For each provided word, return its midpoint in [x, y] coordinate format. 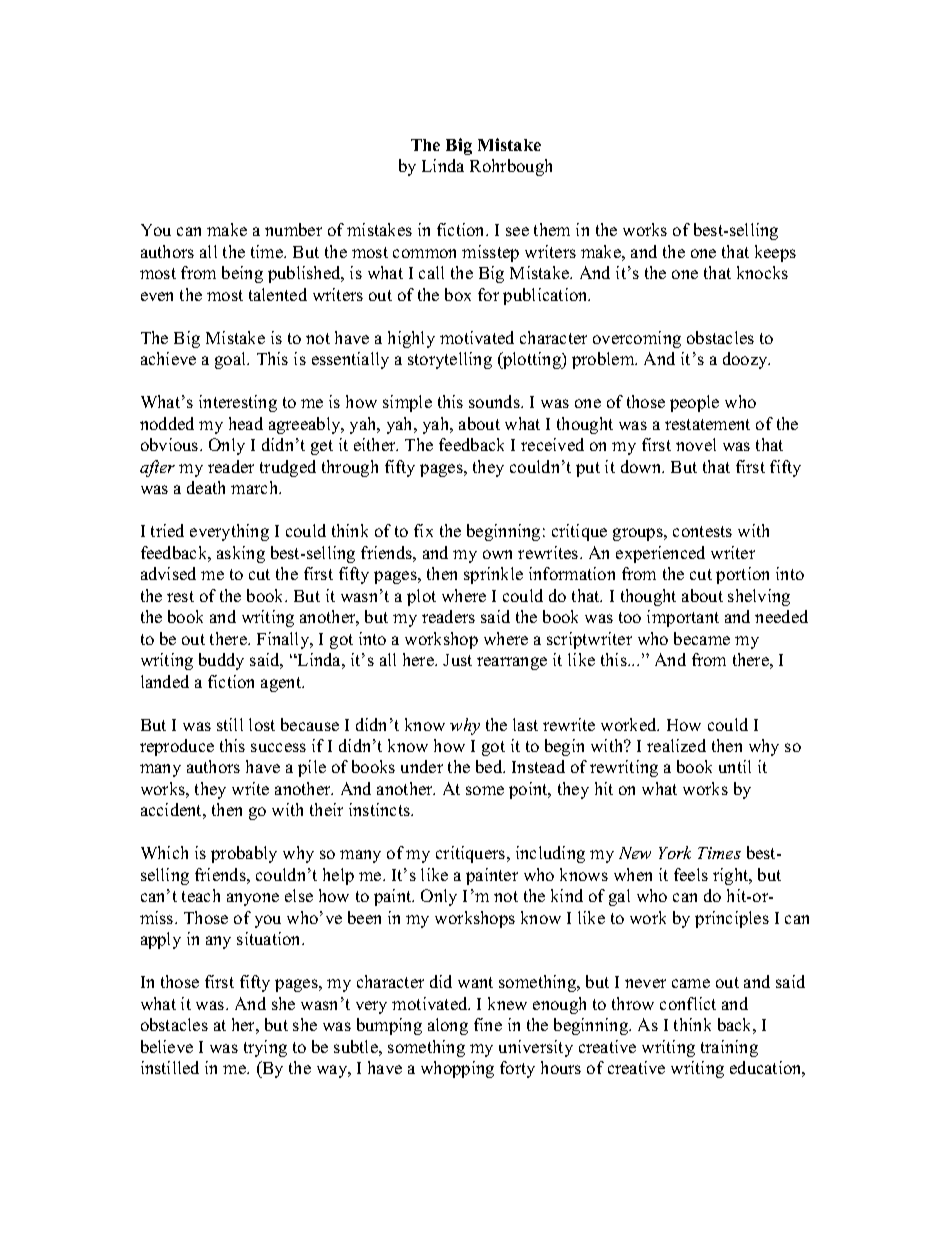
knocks [762, 272]
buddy [221, 661]
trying [265, 1048]
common [424, 253]
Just [457, 660]
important [683, 618]
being [242, 274]
